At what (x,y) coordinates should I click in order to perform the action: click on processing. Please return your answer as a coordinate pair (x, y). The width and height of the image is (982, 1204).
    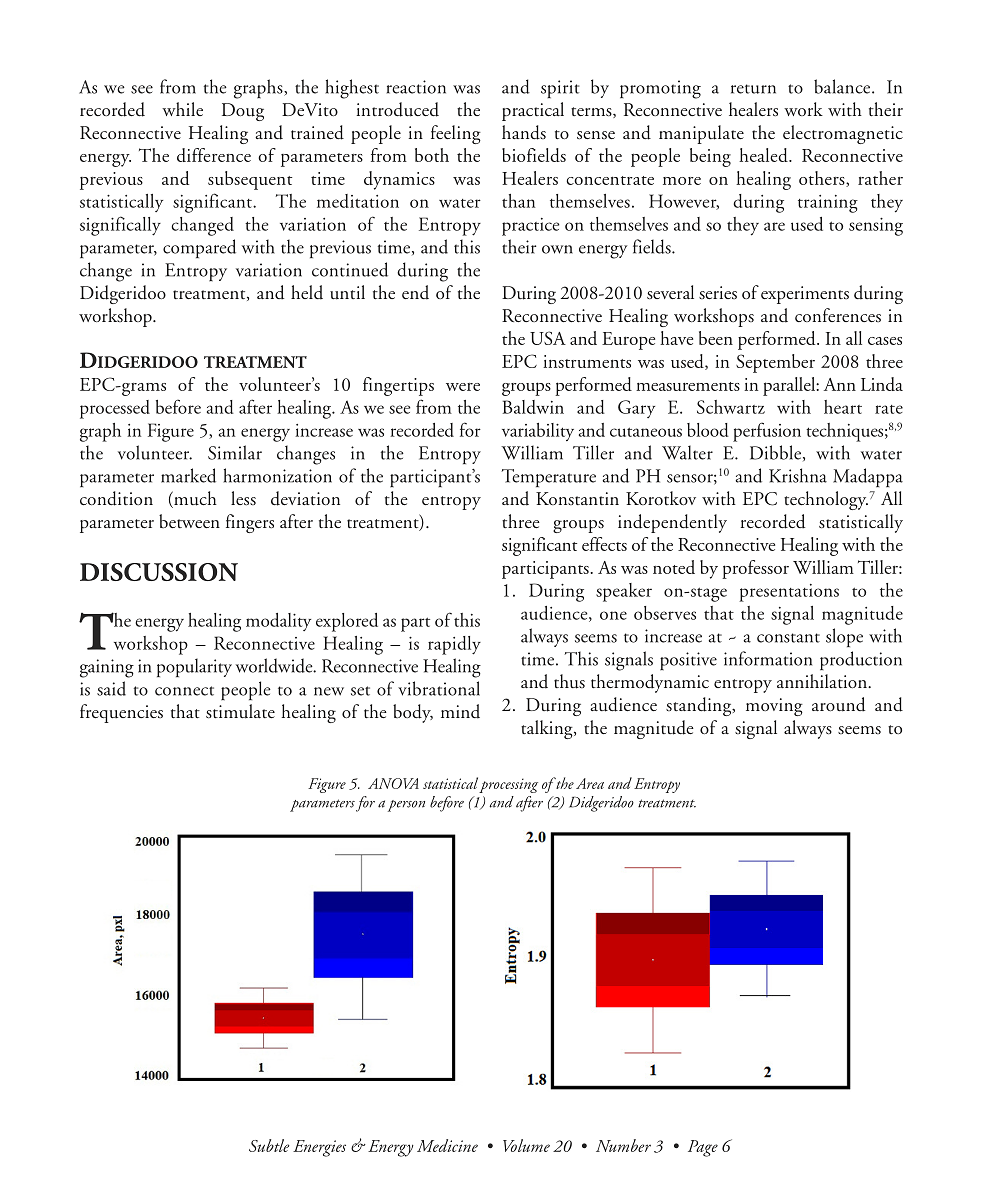
    Looking at the image, I should click on (508, 785).
